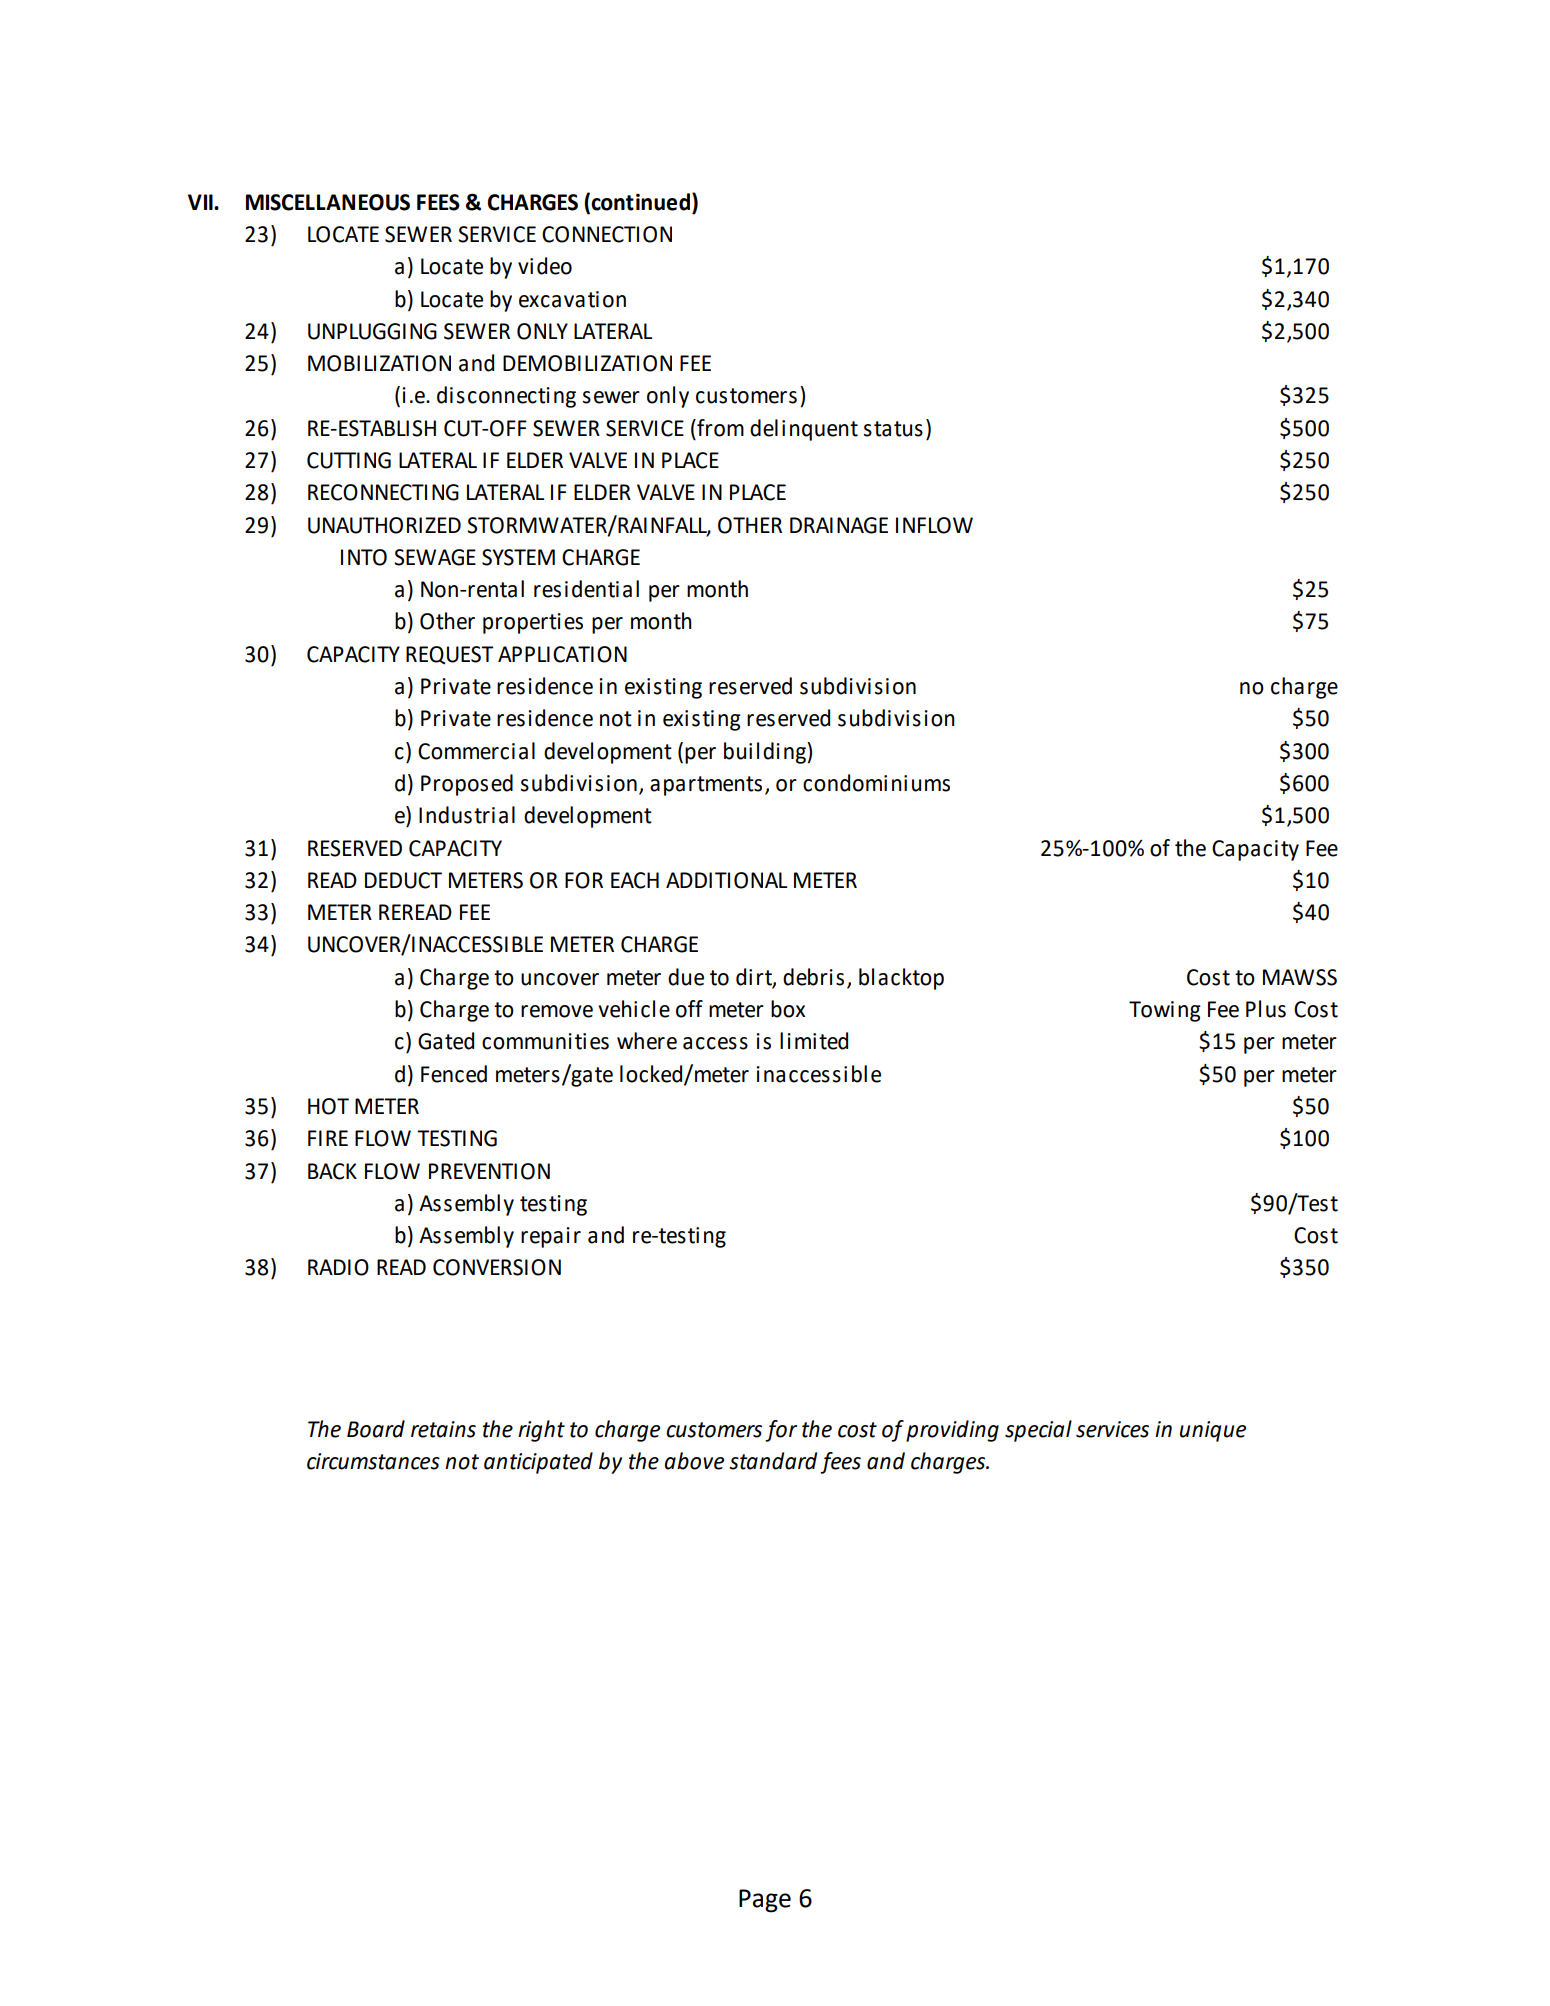 This document has height=2006, width=1550. Describe the element at coordinates (1165, 1011) in the document. I see `Towing` at that location.
